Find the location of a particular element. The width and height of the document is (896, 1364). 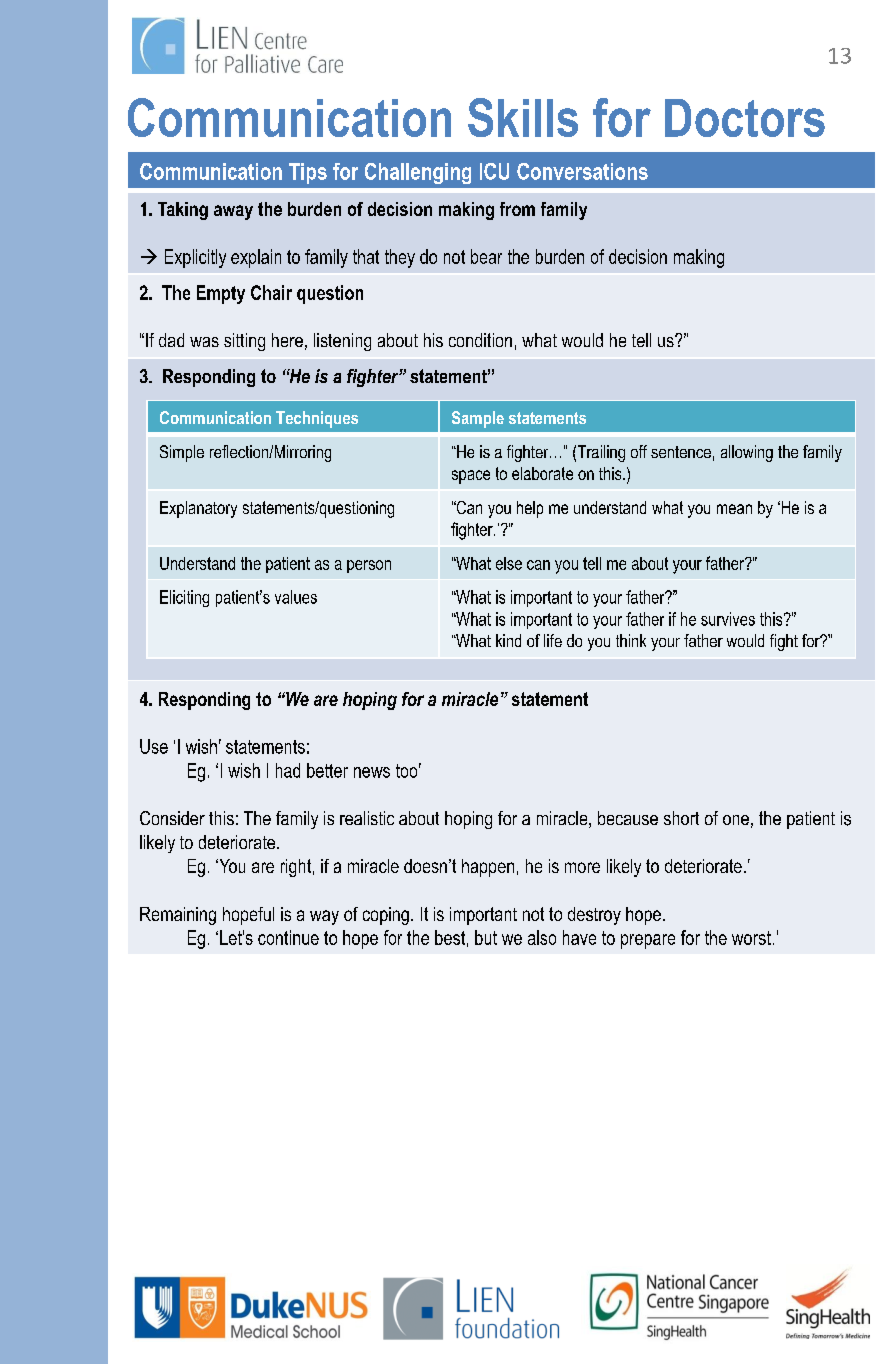

kind is located at coordinates (508, 640).
